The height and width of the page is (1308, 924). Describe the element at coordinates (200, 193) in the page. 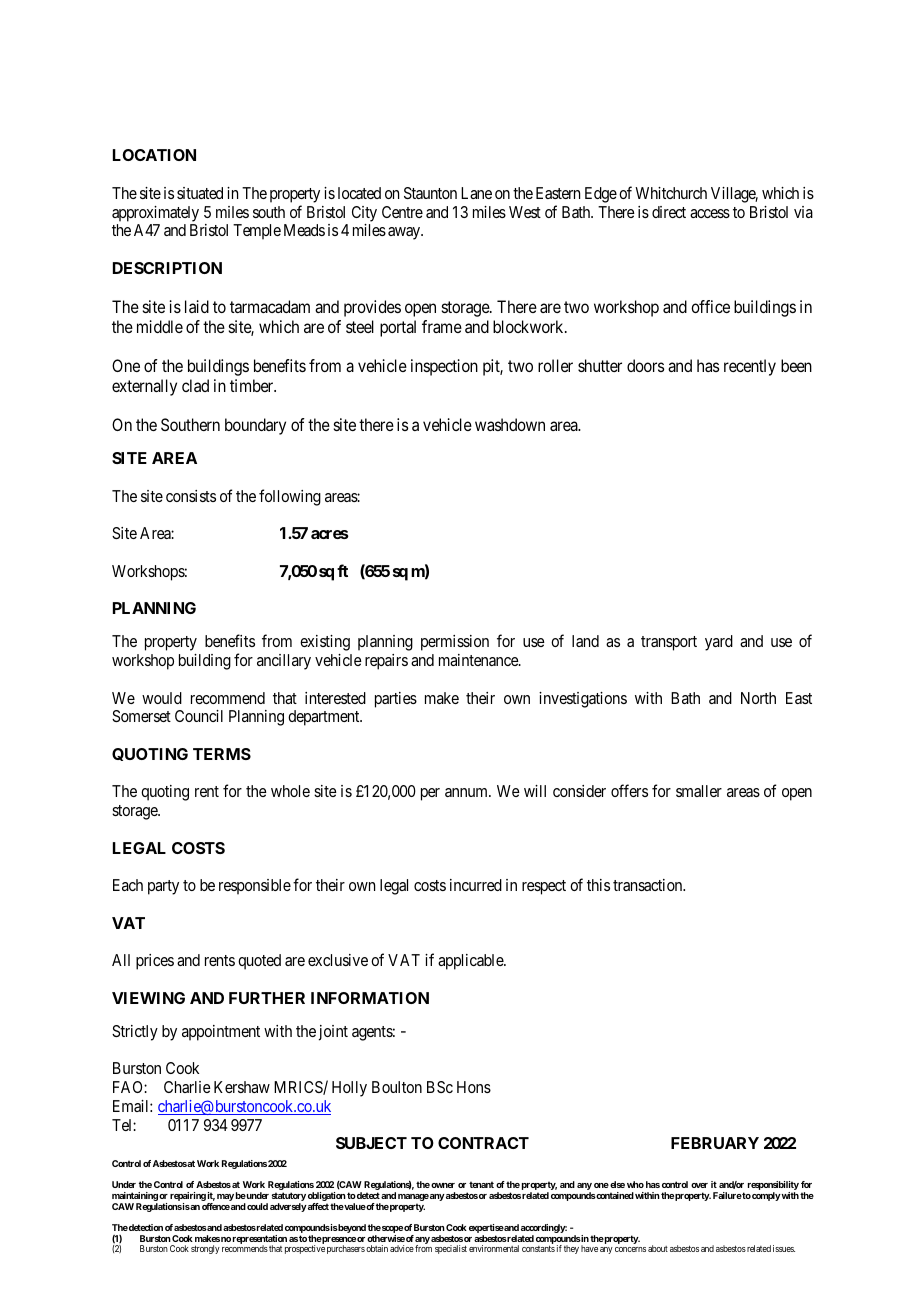

I see `situated` at that location.
